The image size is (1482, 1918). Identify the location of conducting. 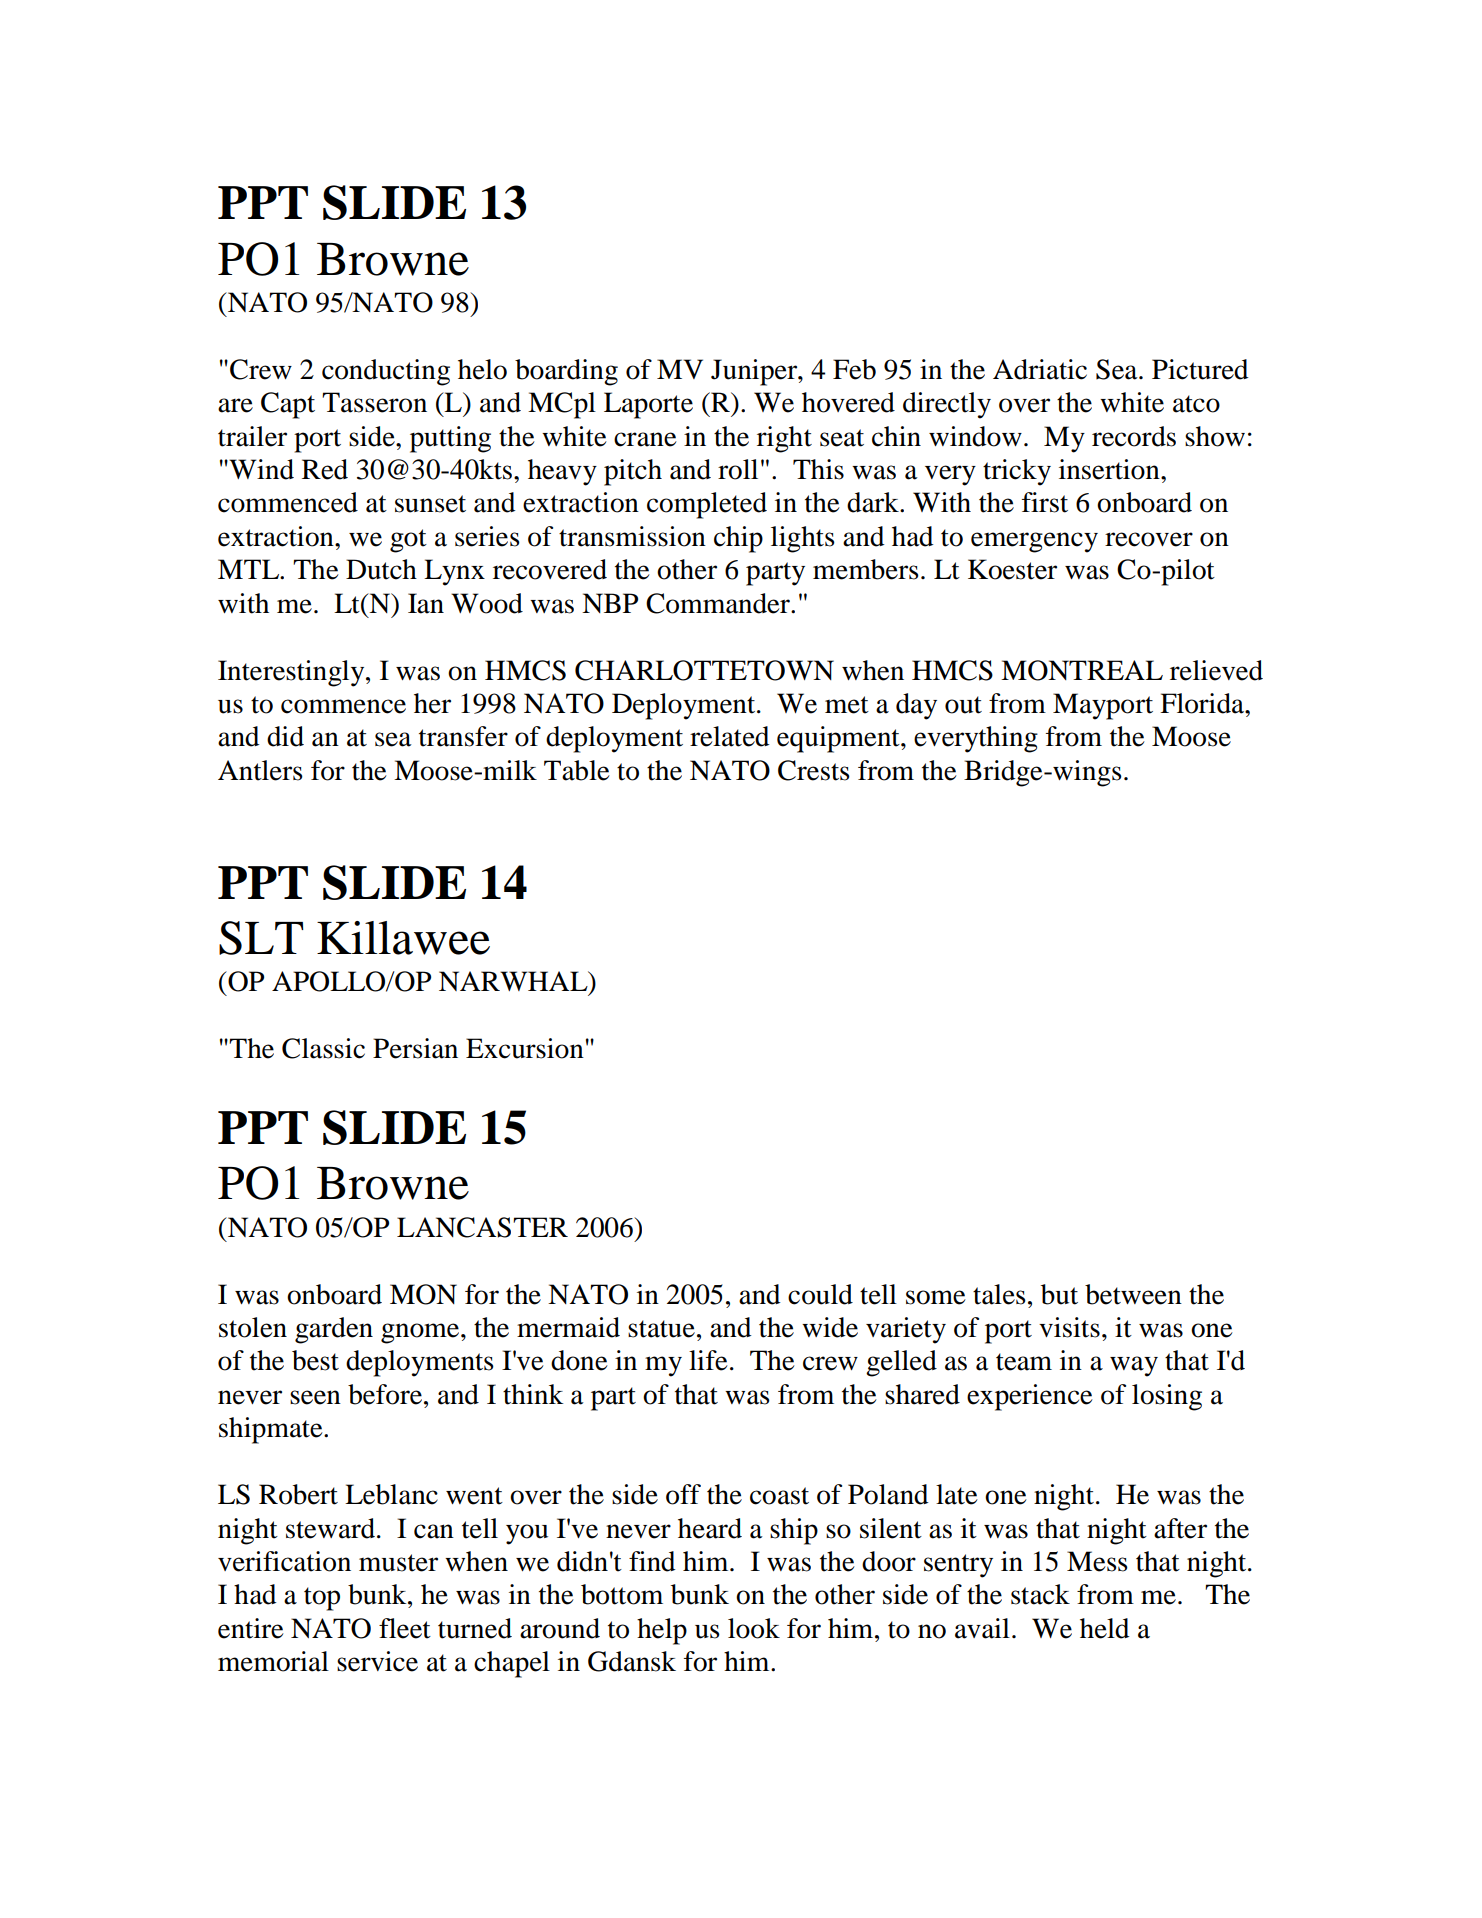
(386, 372).
